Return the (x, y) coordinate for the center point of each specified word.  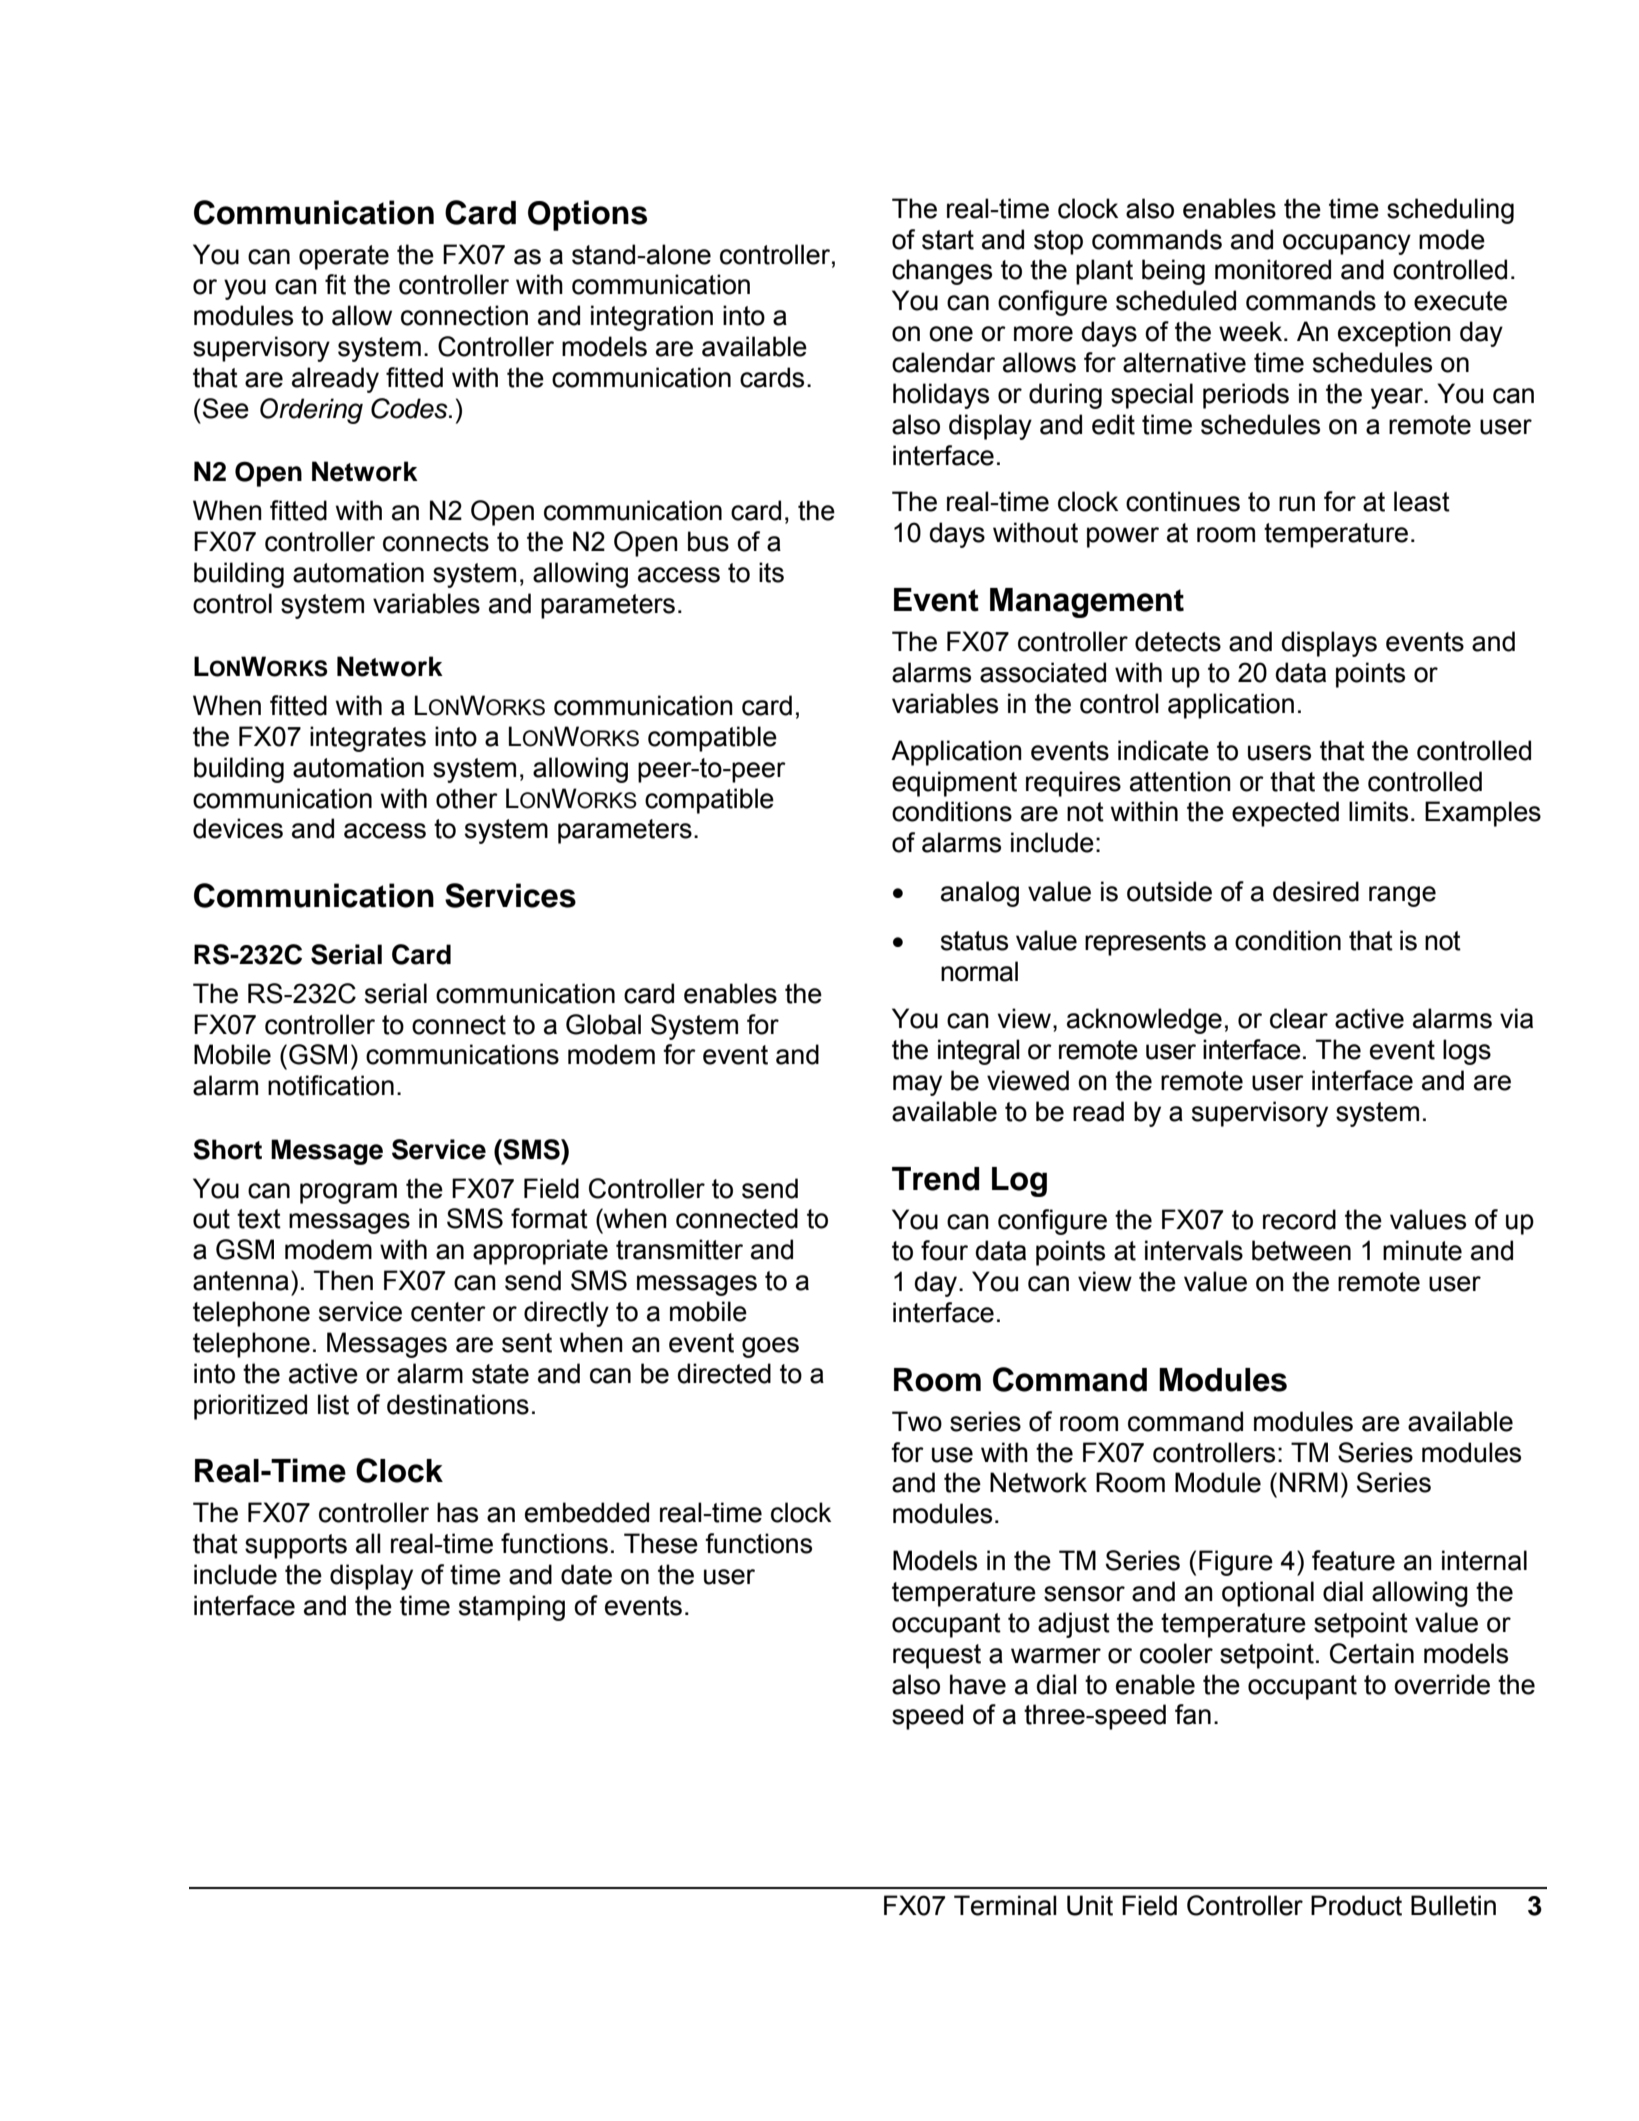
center (448, 1312)
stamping (512, 1608)
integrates (368, 739)
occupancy (1347, 244)
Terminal (1005, 1905)
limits (1378, 811)
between (1301, 1250)
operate (344, 257)
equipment (954, 784)
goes (770, 1347)
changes (942, 272)
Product (1356, 1905)
